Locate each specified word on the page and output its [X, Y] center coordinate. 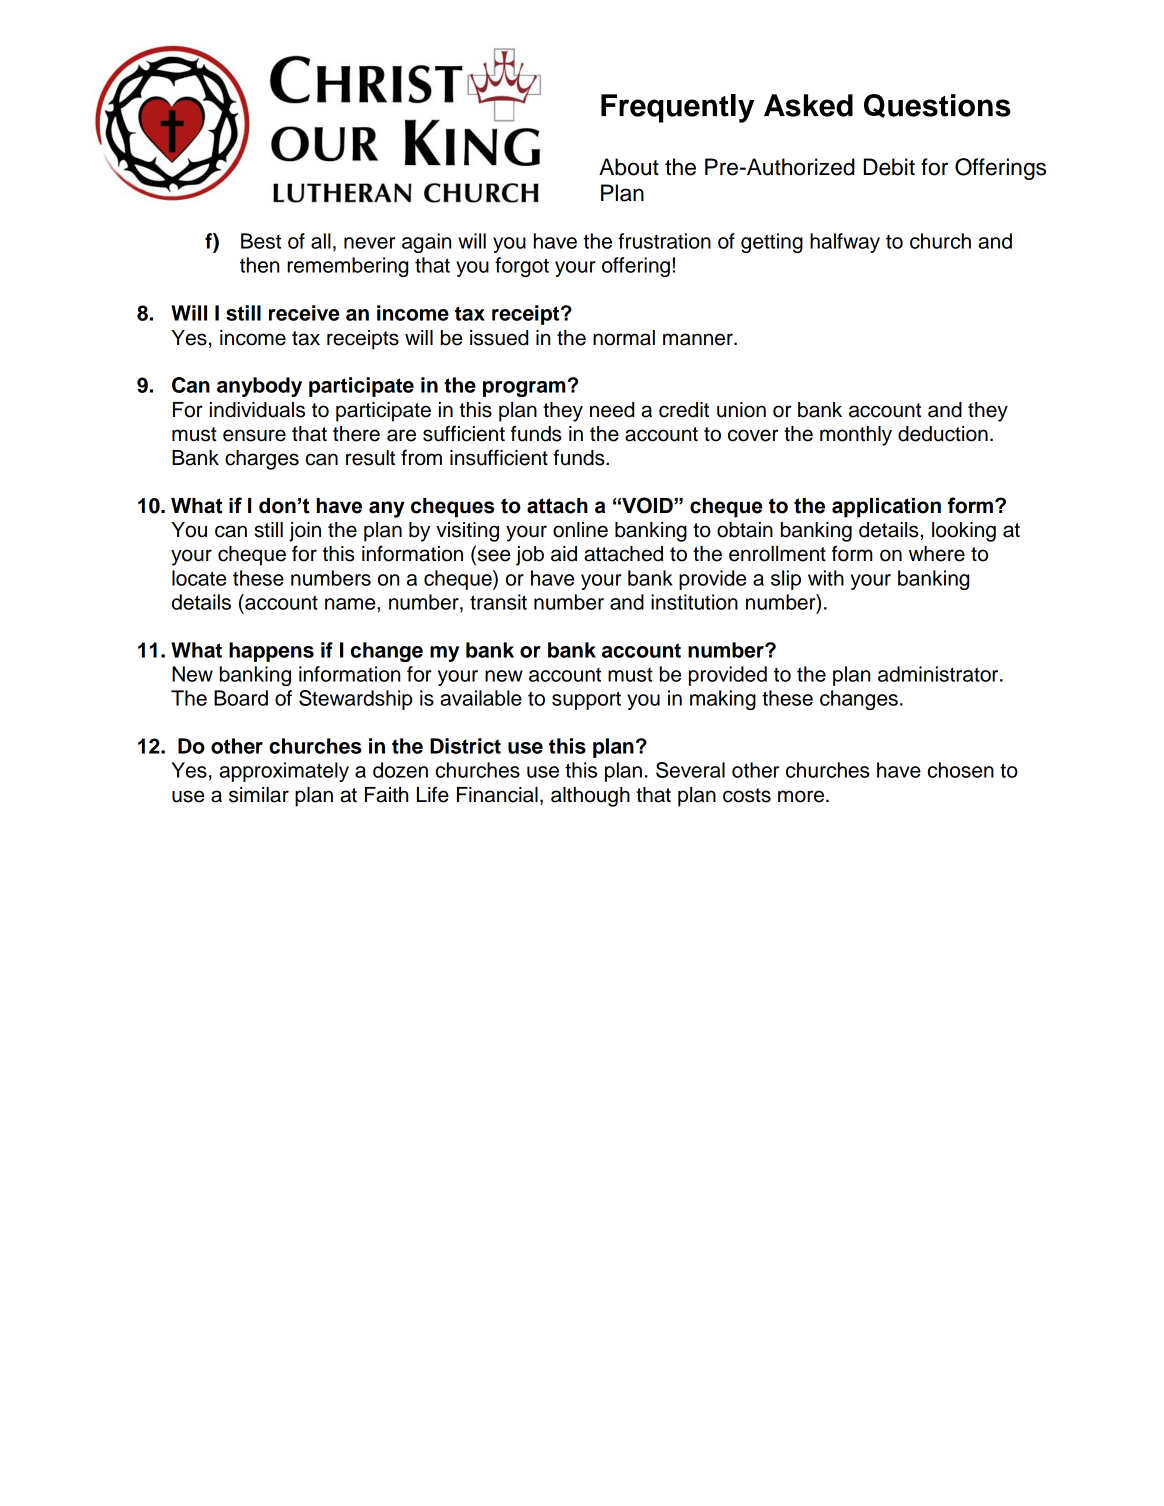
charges [262, 460]
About [629, 167]
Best [261, 241]
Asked [808, 105]
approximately [284, 772]
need [612, 410]
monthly [856, 436]
